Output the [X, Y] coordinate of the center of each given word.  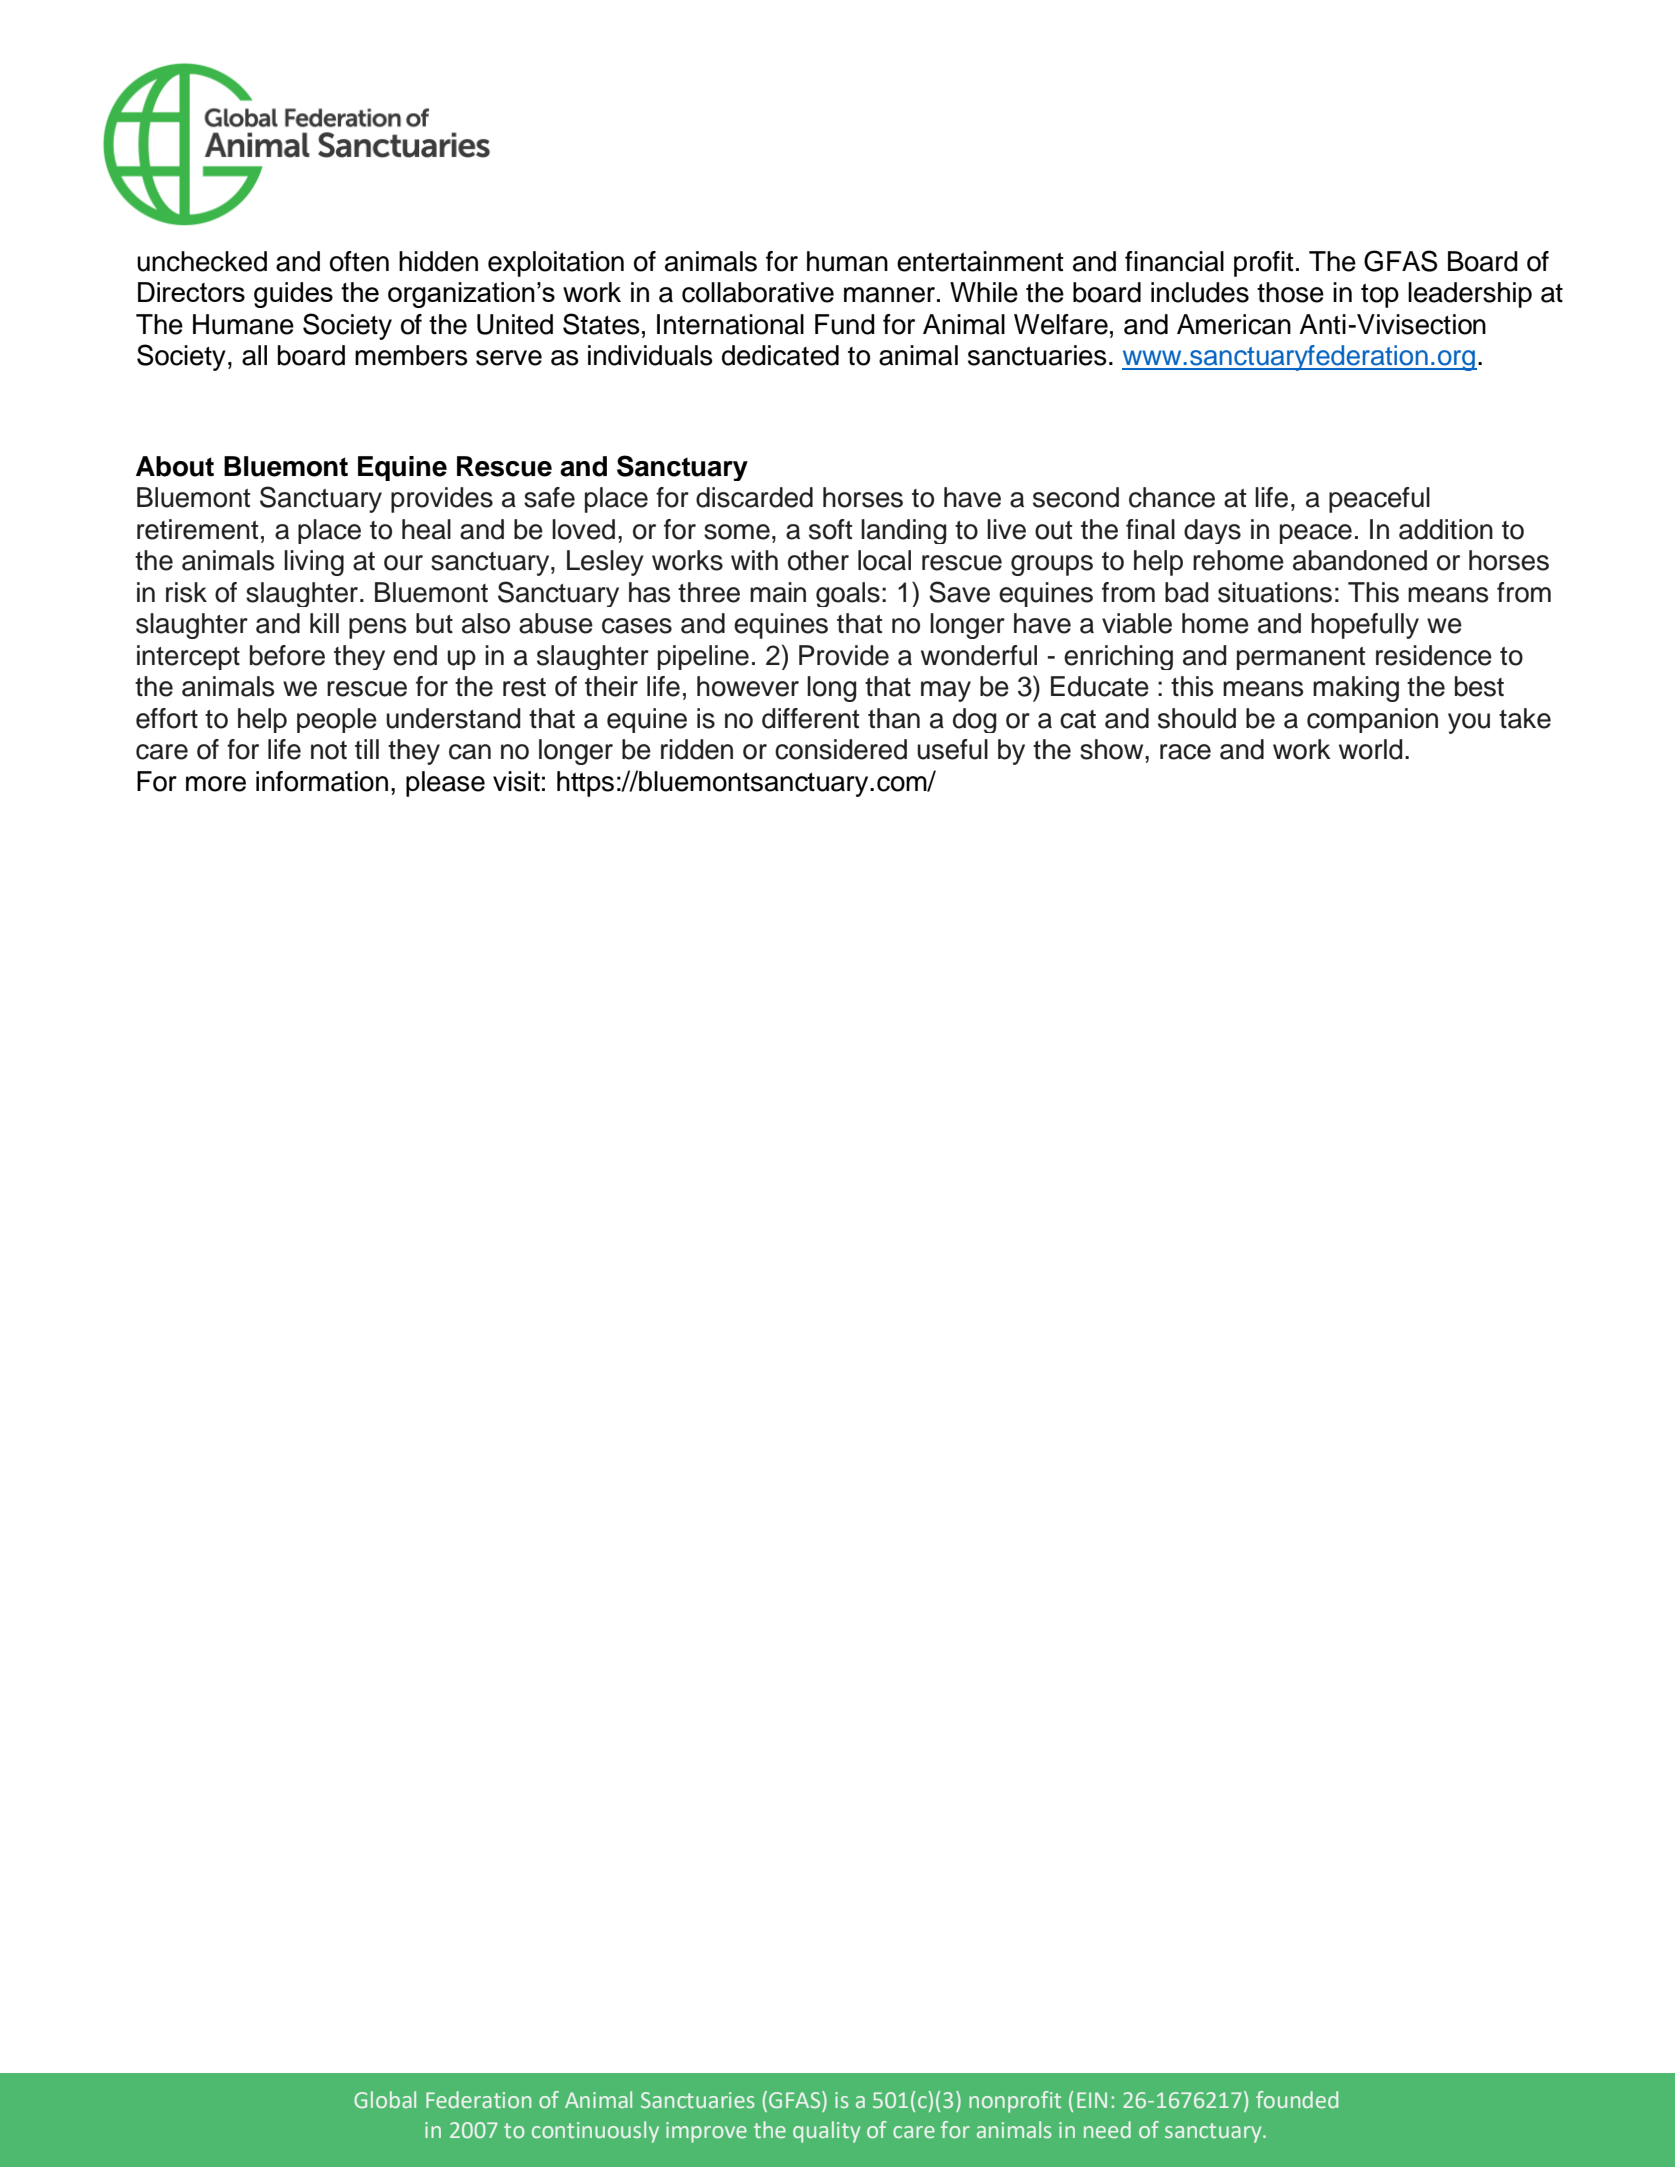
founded [1297, 2099]
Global [385, 2099]
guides [293, 295]
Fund [845, 324]
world [1371, 749]
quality [826, 2132]
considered [841, 749]
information [322, 781]
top [1380, 296]
